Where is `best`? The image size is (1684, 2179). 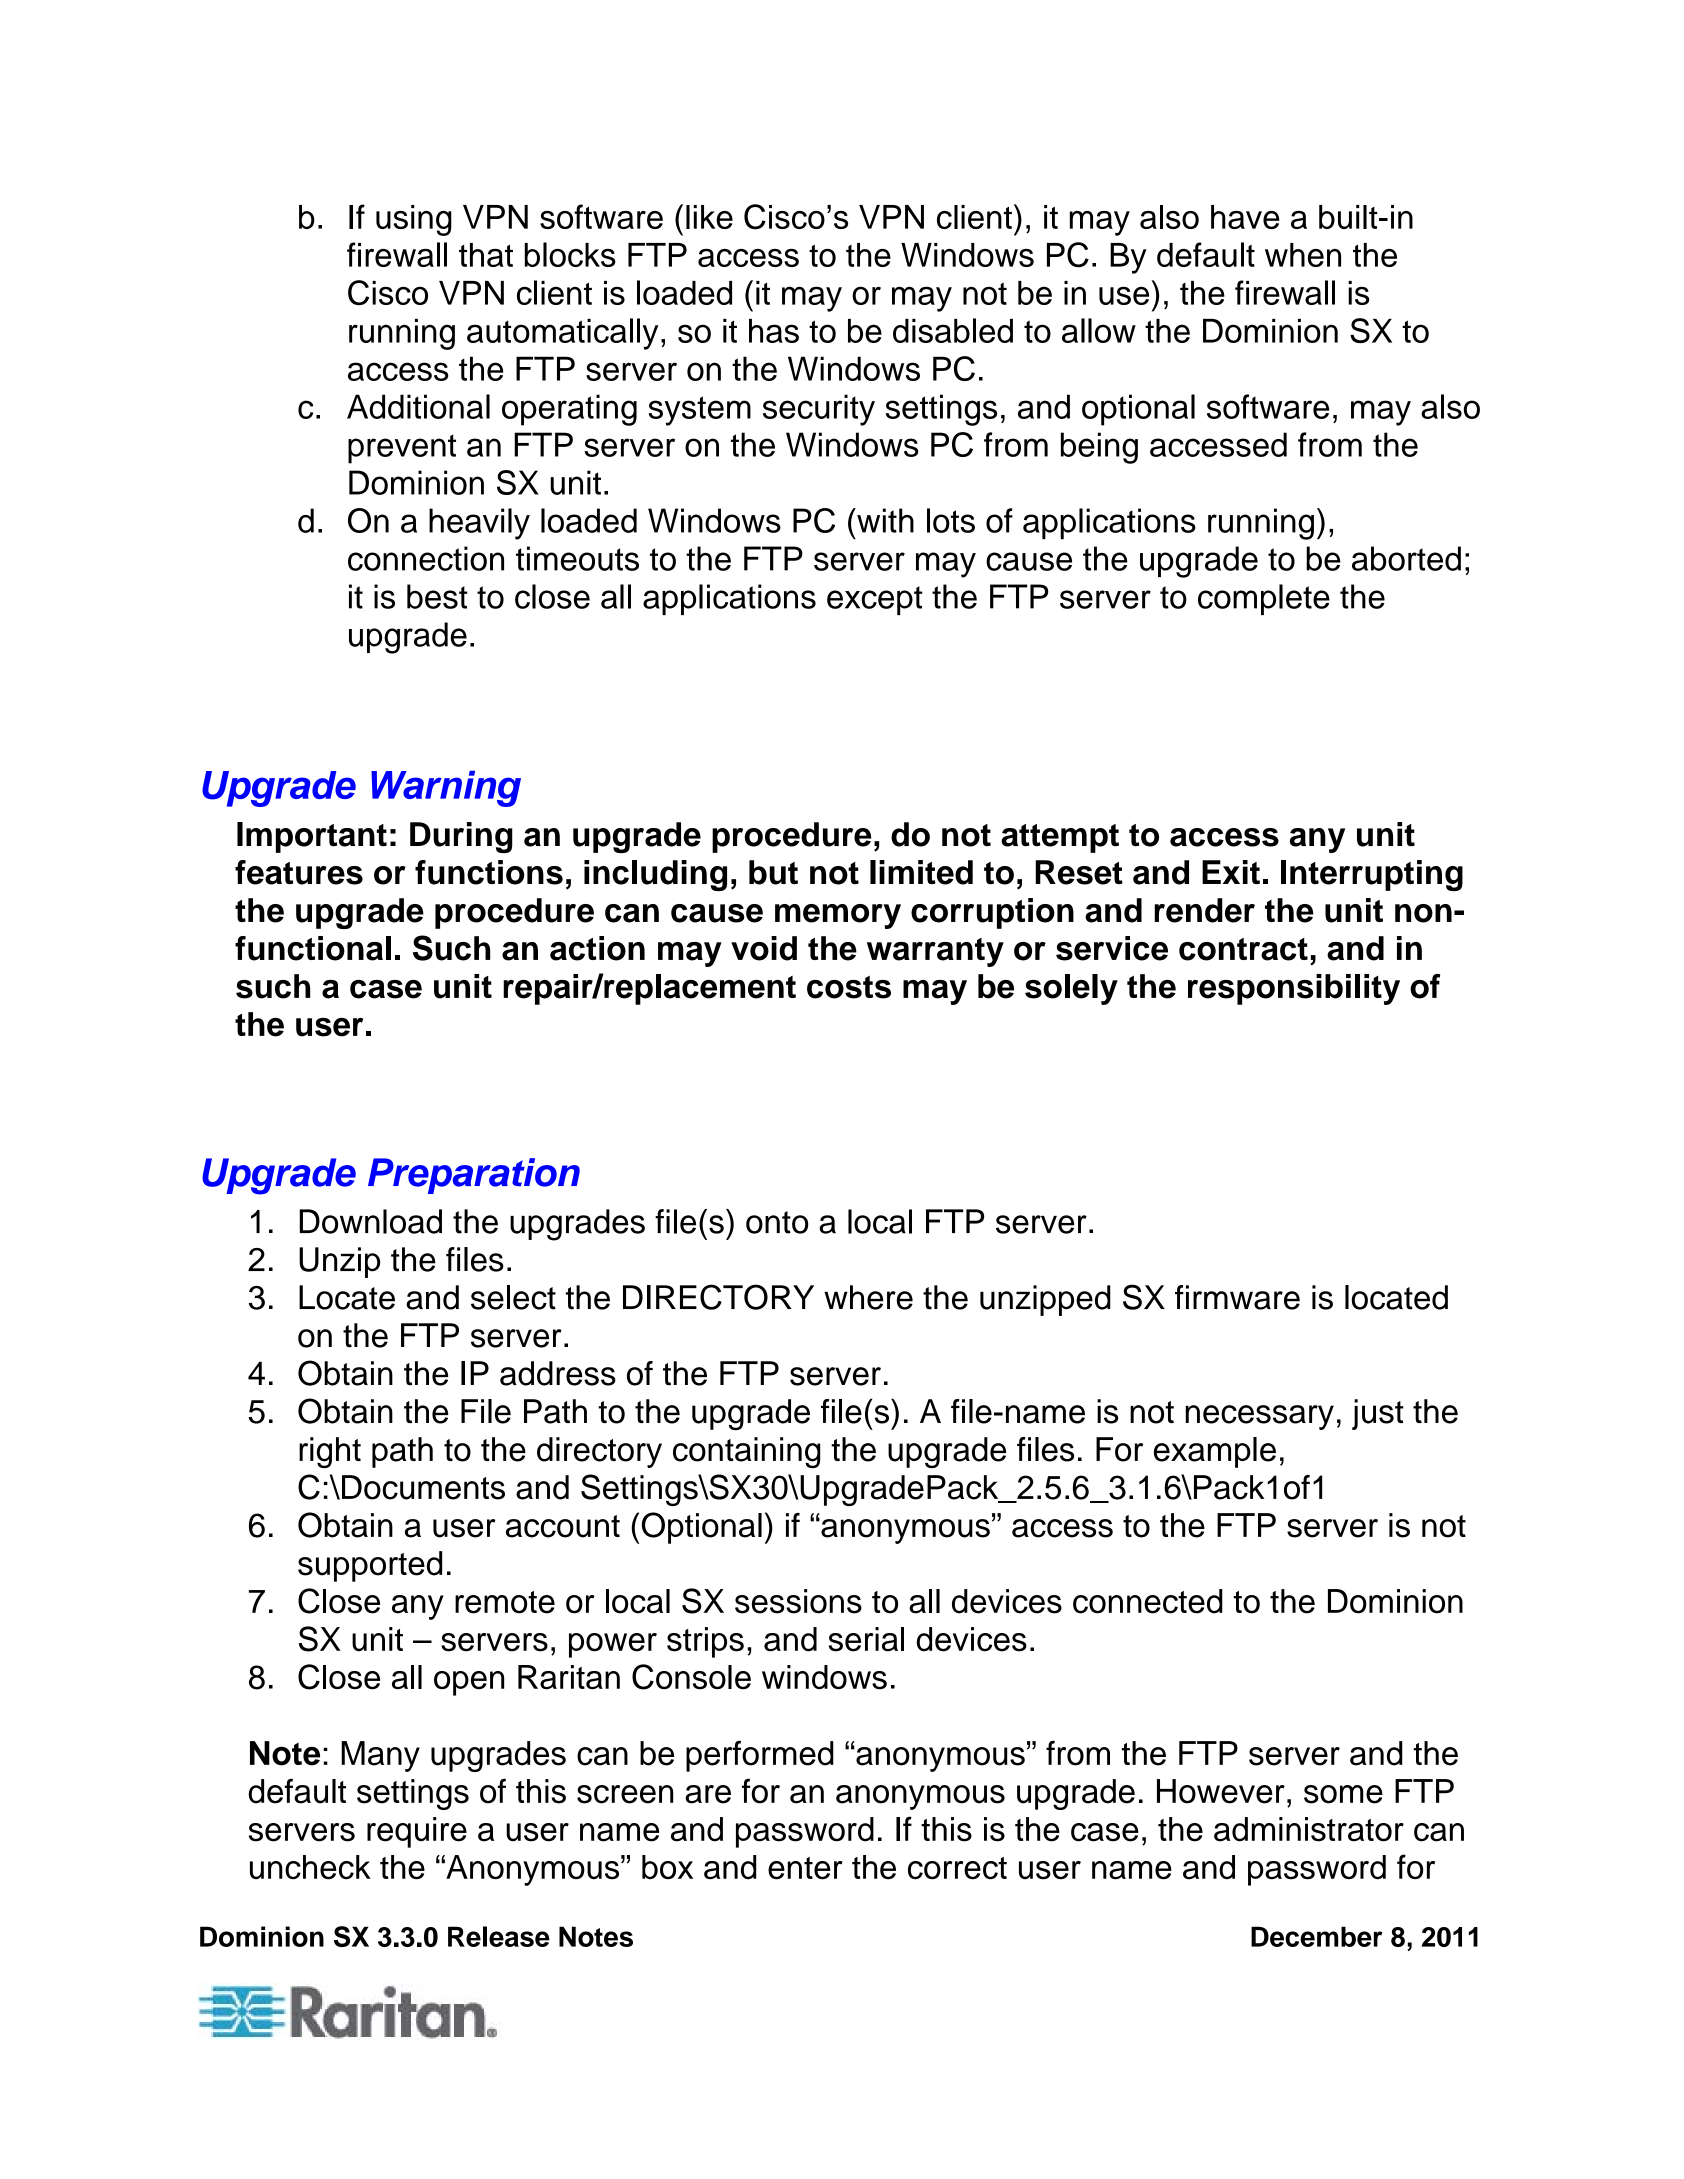 best is located at coordinates (437, 596).
